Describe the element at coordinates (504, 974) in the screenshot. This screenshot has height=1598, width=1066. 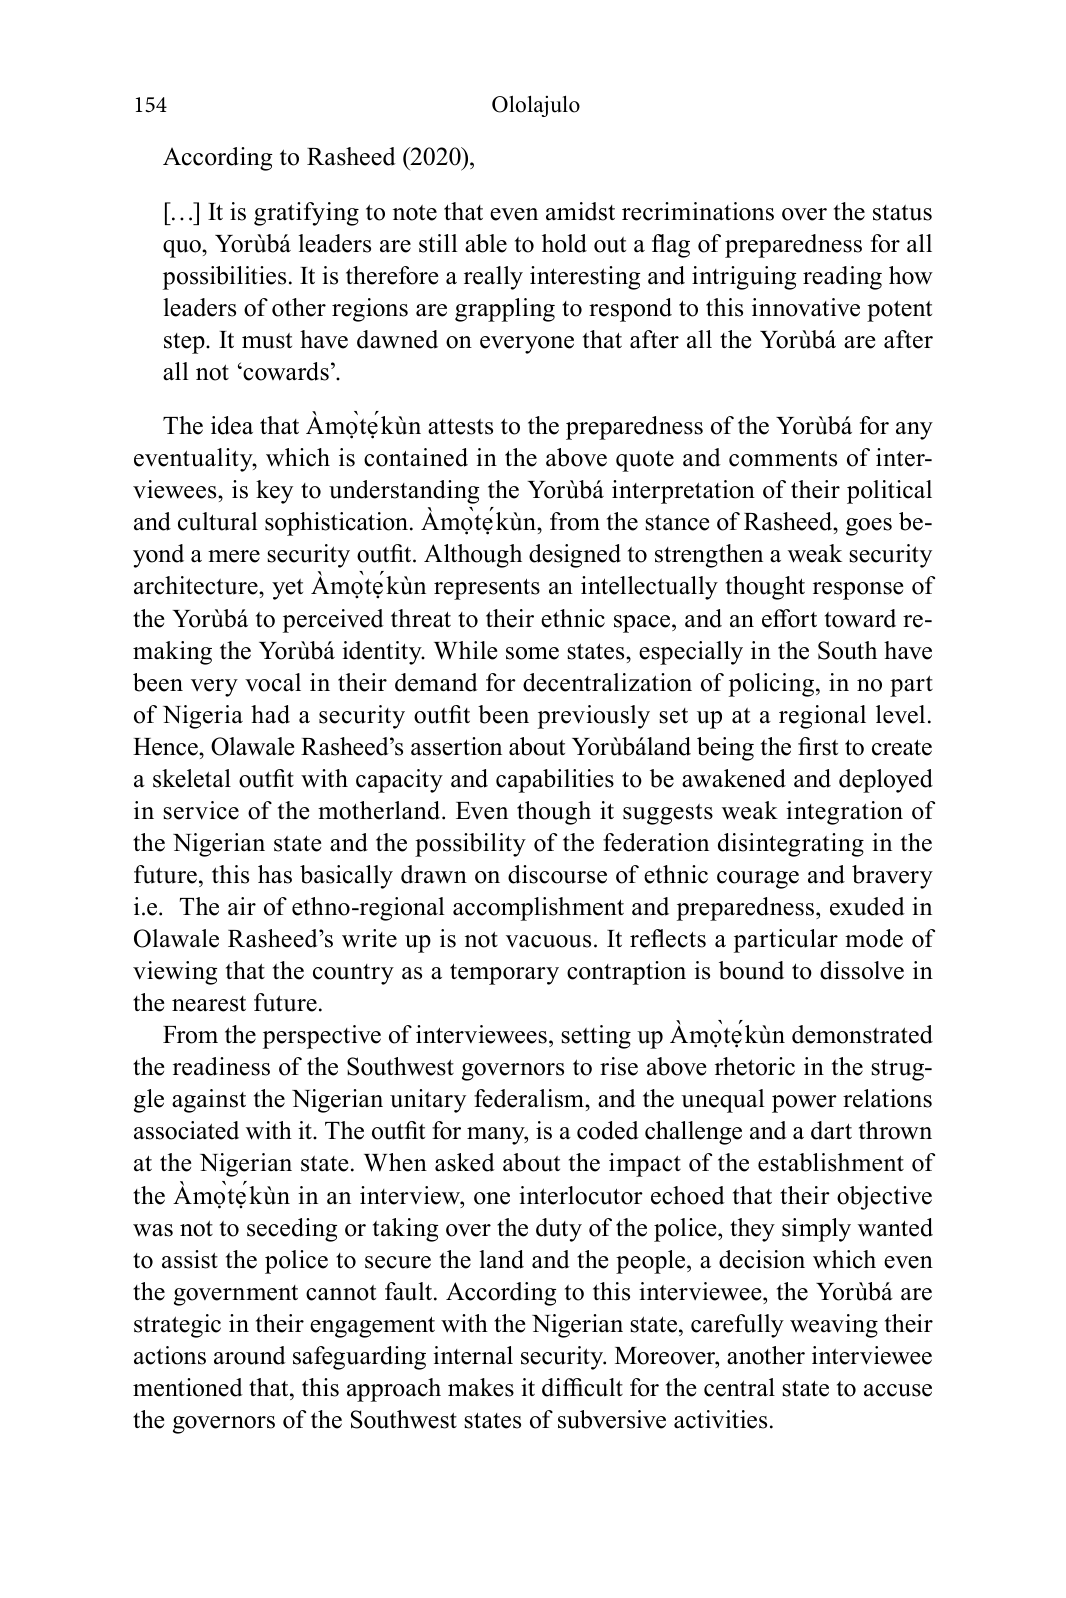
I see `temporary` at that location.
